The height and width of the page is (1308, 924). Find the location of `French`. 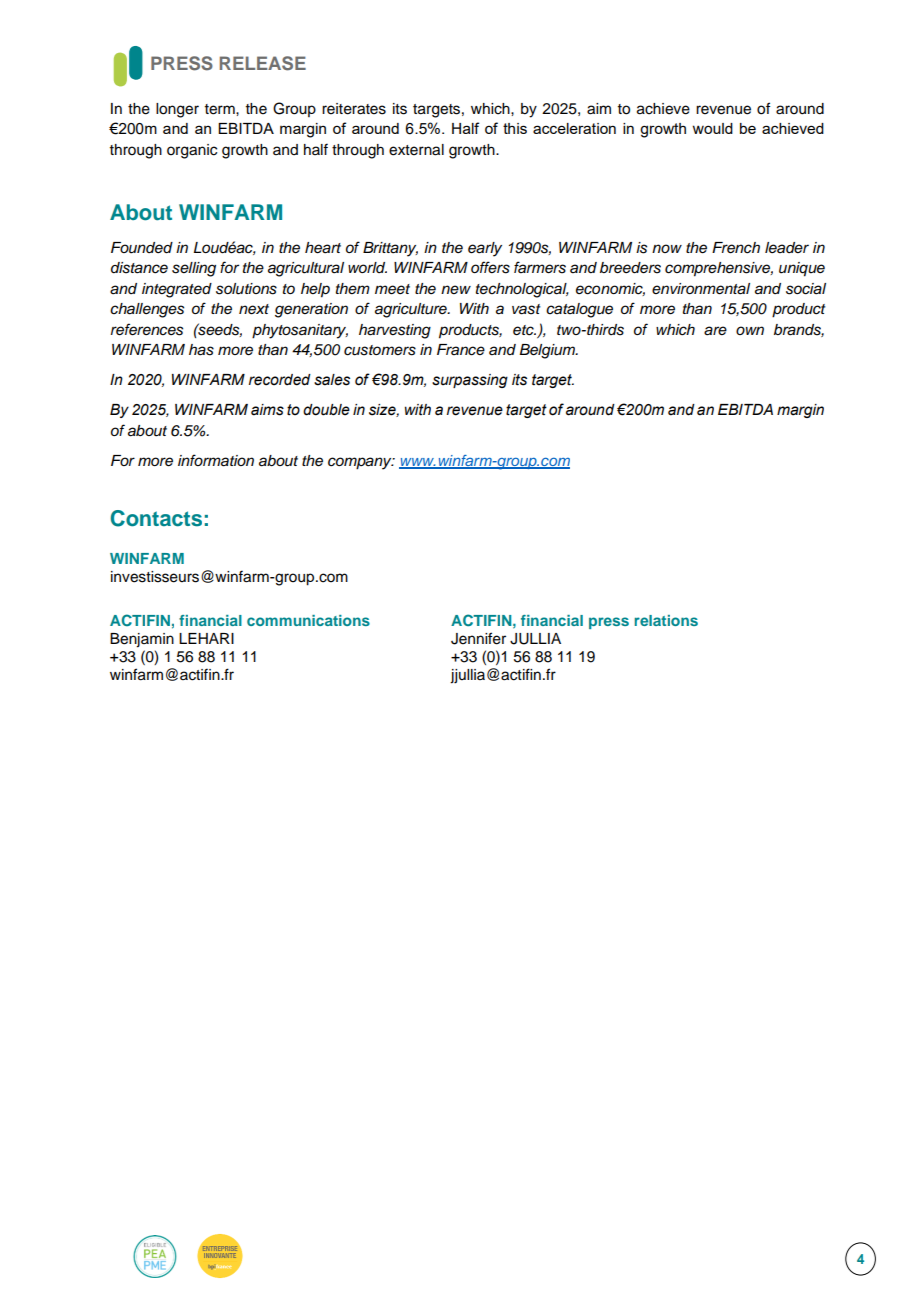

French is located at coordinates (736, 248).
